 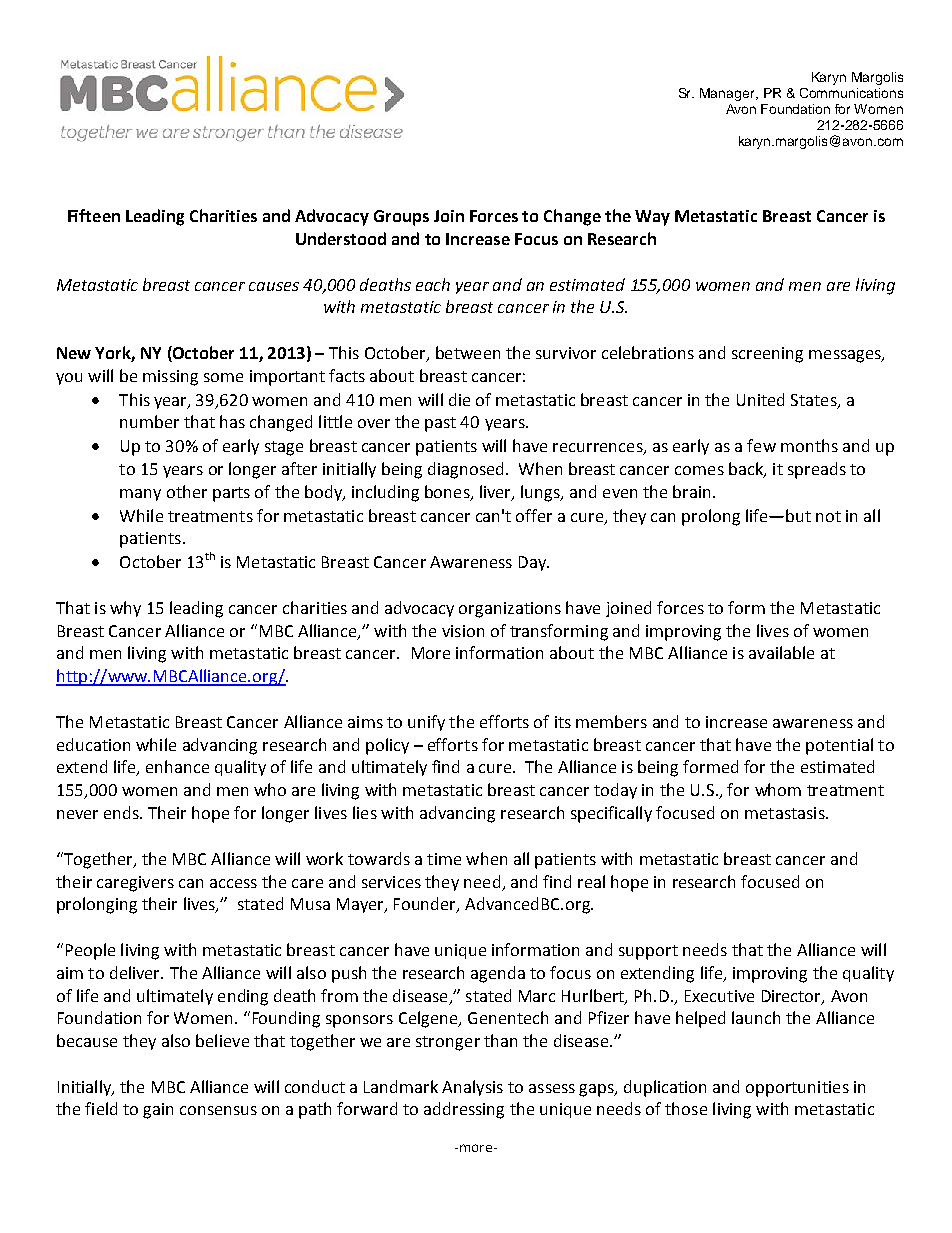 I want to click on Groups, so click(x=401, y=218).
